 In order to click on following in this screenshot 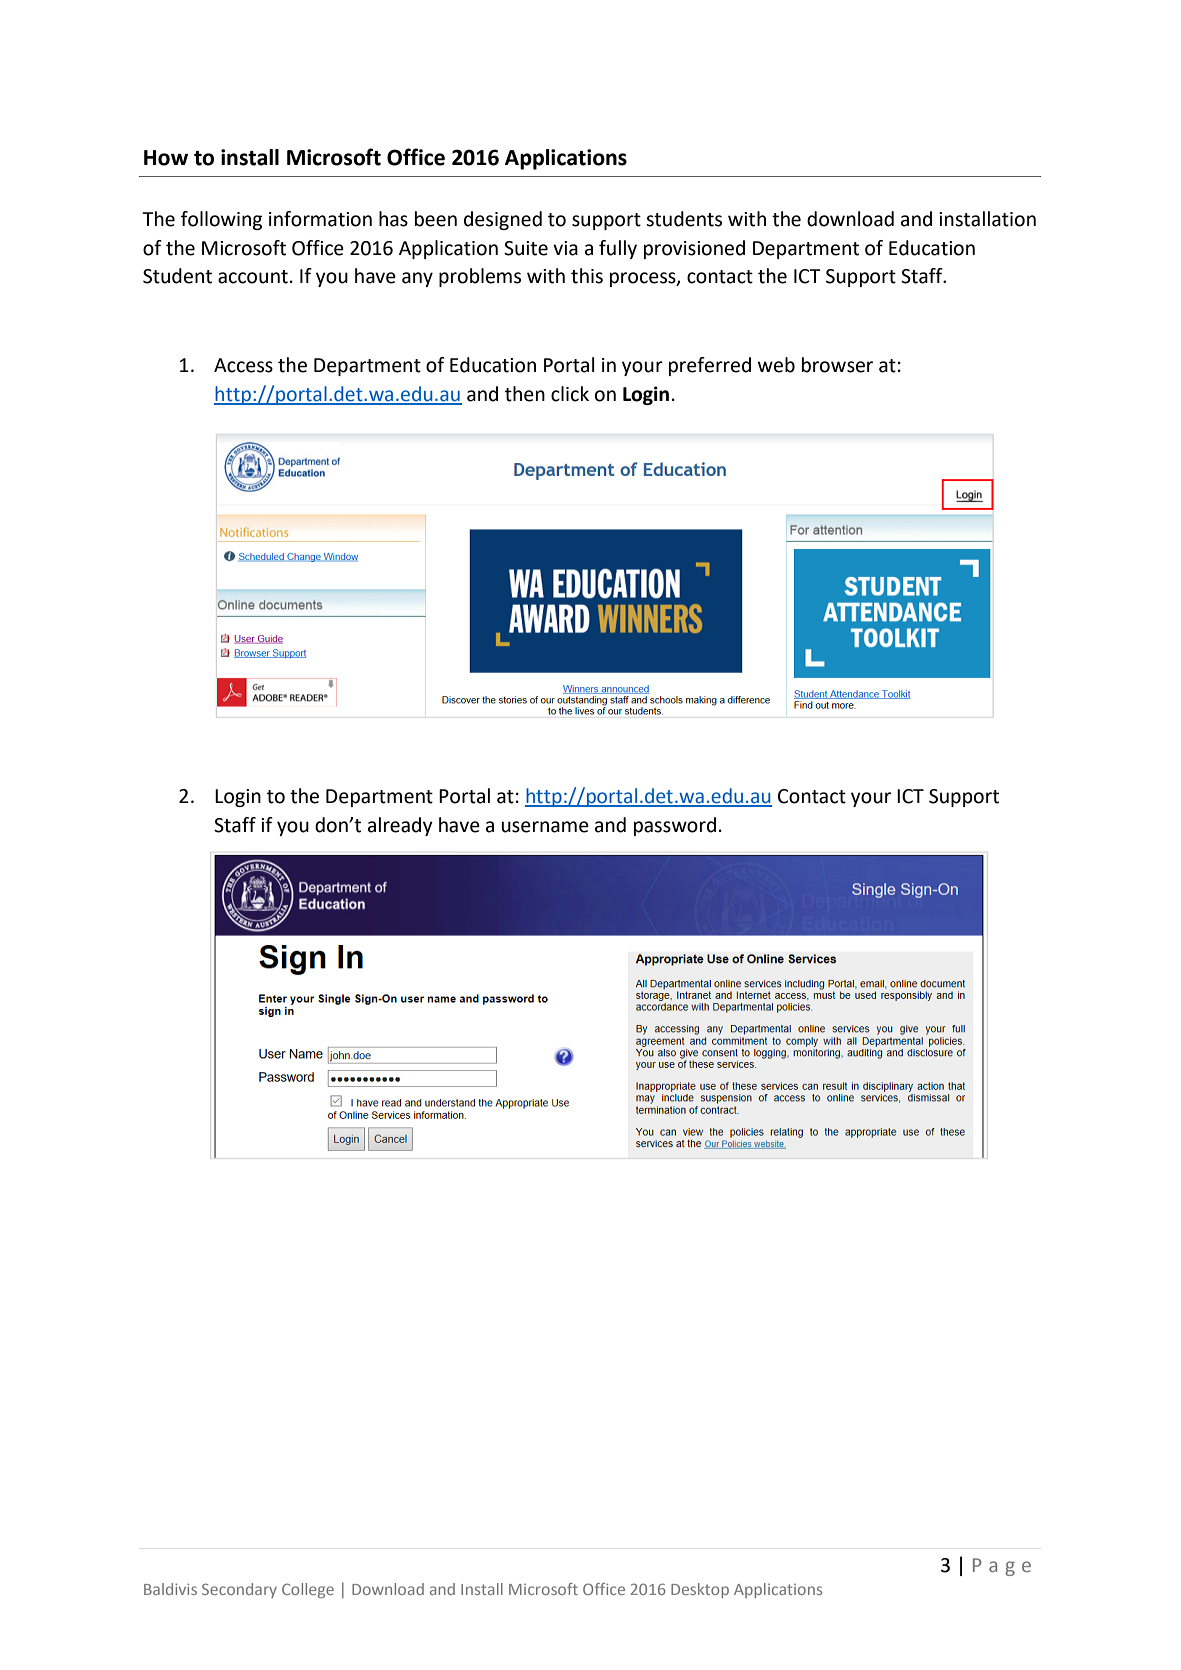, I will do `click(221, 220)`.
